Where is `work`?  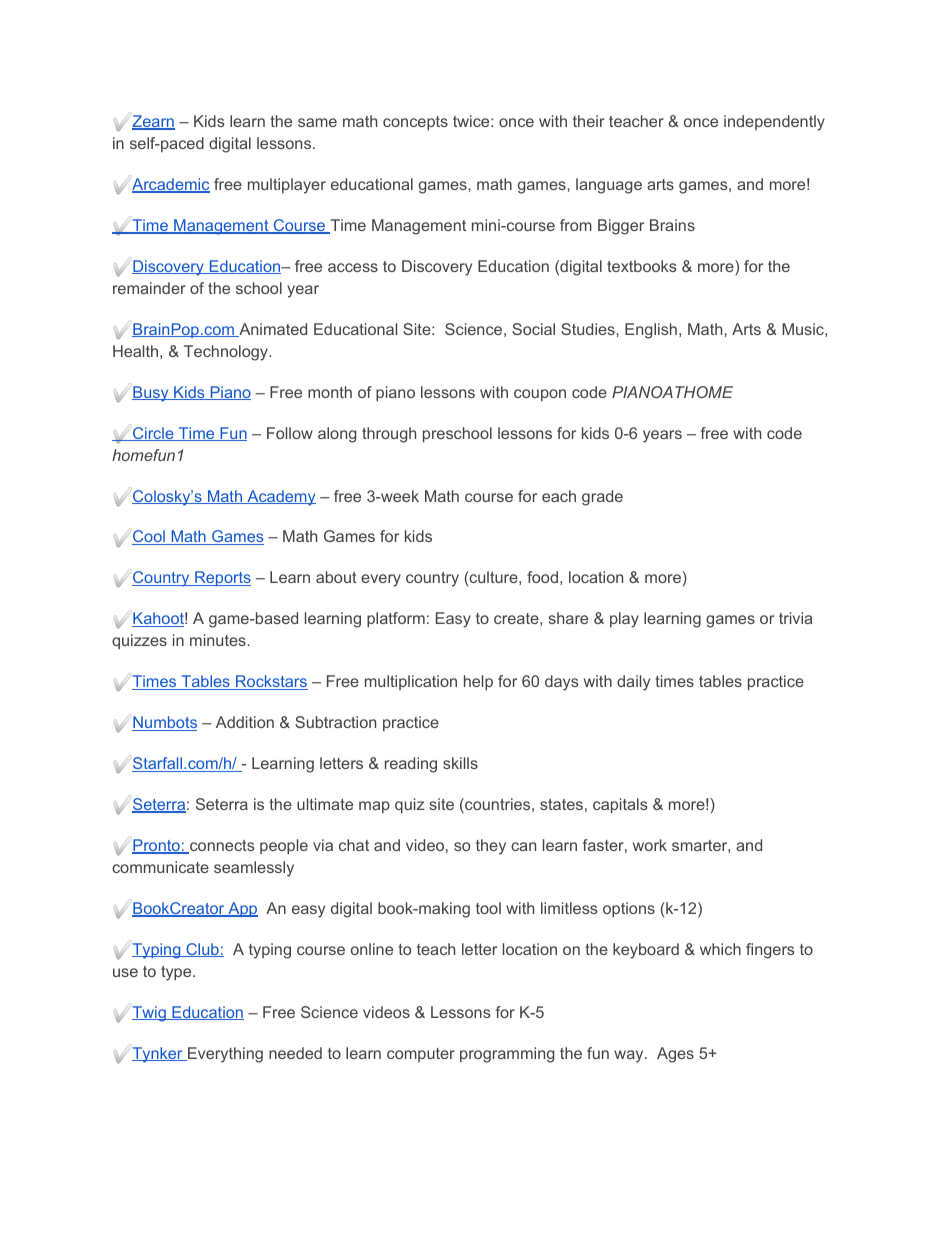 work is located at coordinates (650, 845).
